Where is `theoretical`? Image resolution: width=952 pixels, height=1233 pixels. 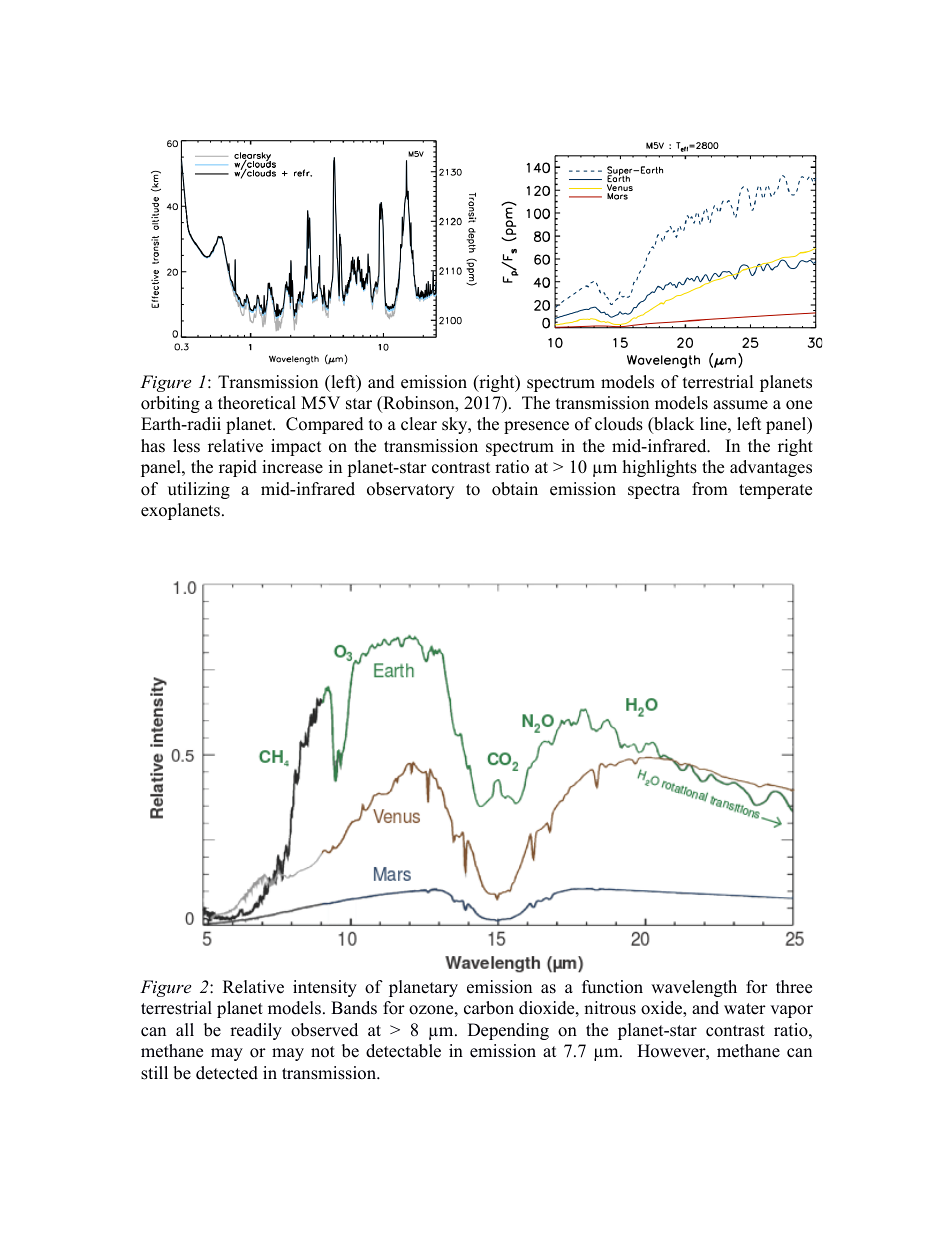 theoretical is located at coordinates (257, 403).
